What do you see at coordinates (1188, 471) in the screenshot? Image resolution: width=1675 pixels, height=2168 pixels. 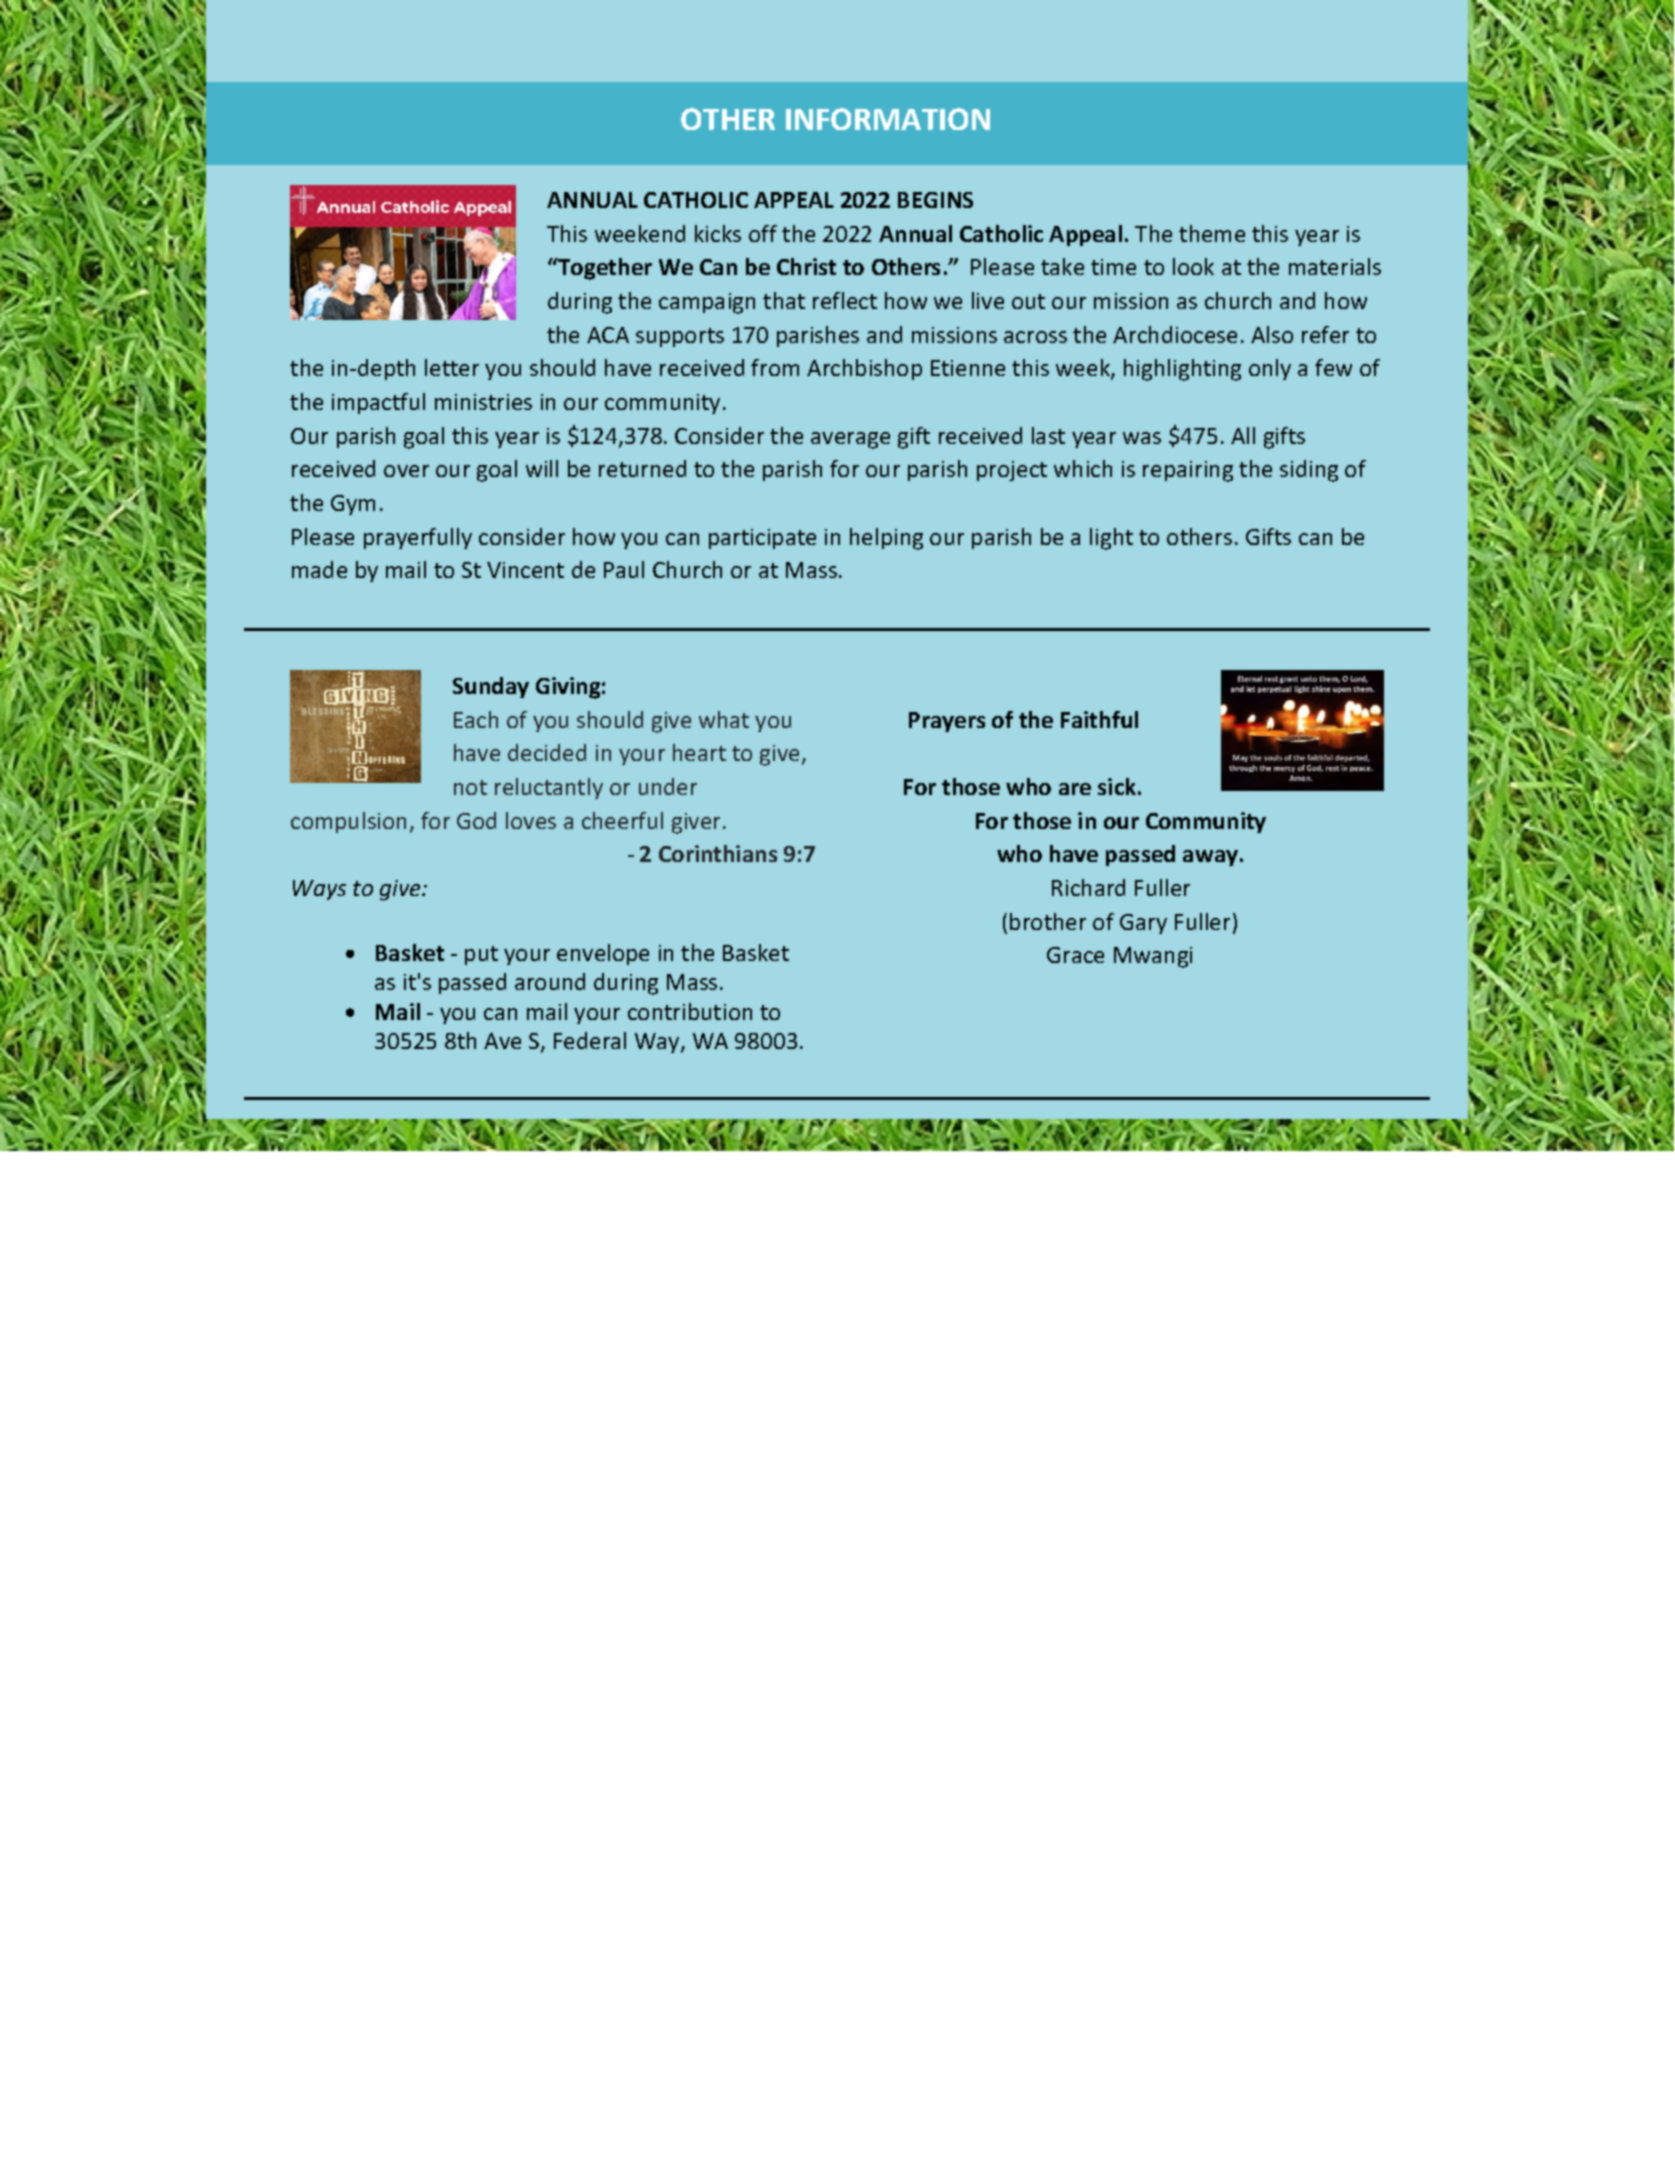 I see `repairing` at bounding box center [1188, 471].
